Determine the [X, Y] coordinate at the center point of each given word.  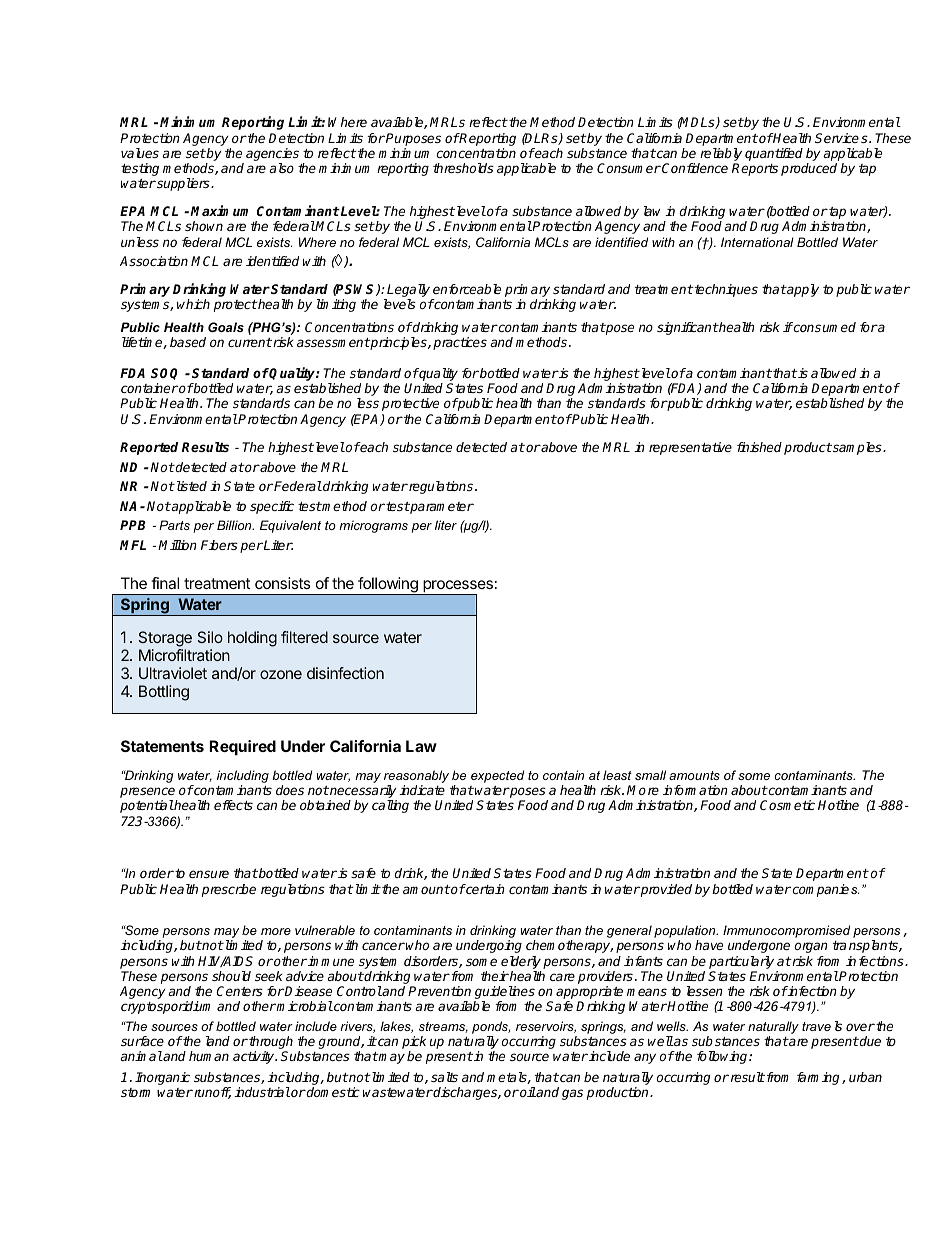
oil [527, 1092]
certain [484, 889]
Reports [755, 169]
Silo [210, 637]
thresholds [463, 168]
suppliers [183, 184]
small [650, 775]
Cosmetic [787, 805]
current [250, 342]
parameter [441, 508]
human [209, 1056]
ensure [209, 874]
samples [857, 448]
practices [460, 343]
